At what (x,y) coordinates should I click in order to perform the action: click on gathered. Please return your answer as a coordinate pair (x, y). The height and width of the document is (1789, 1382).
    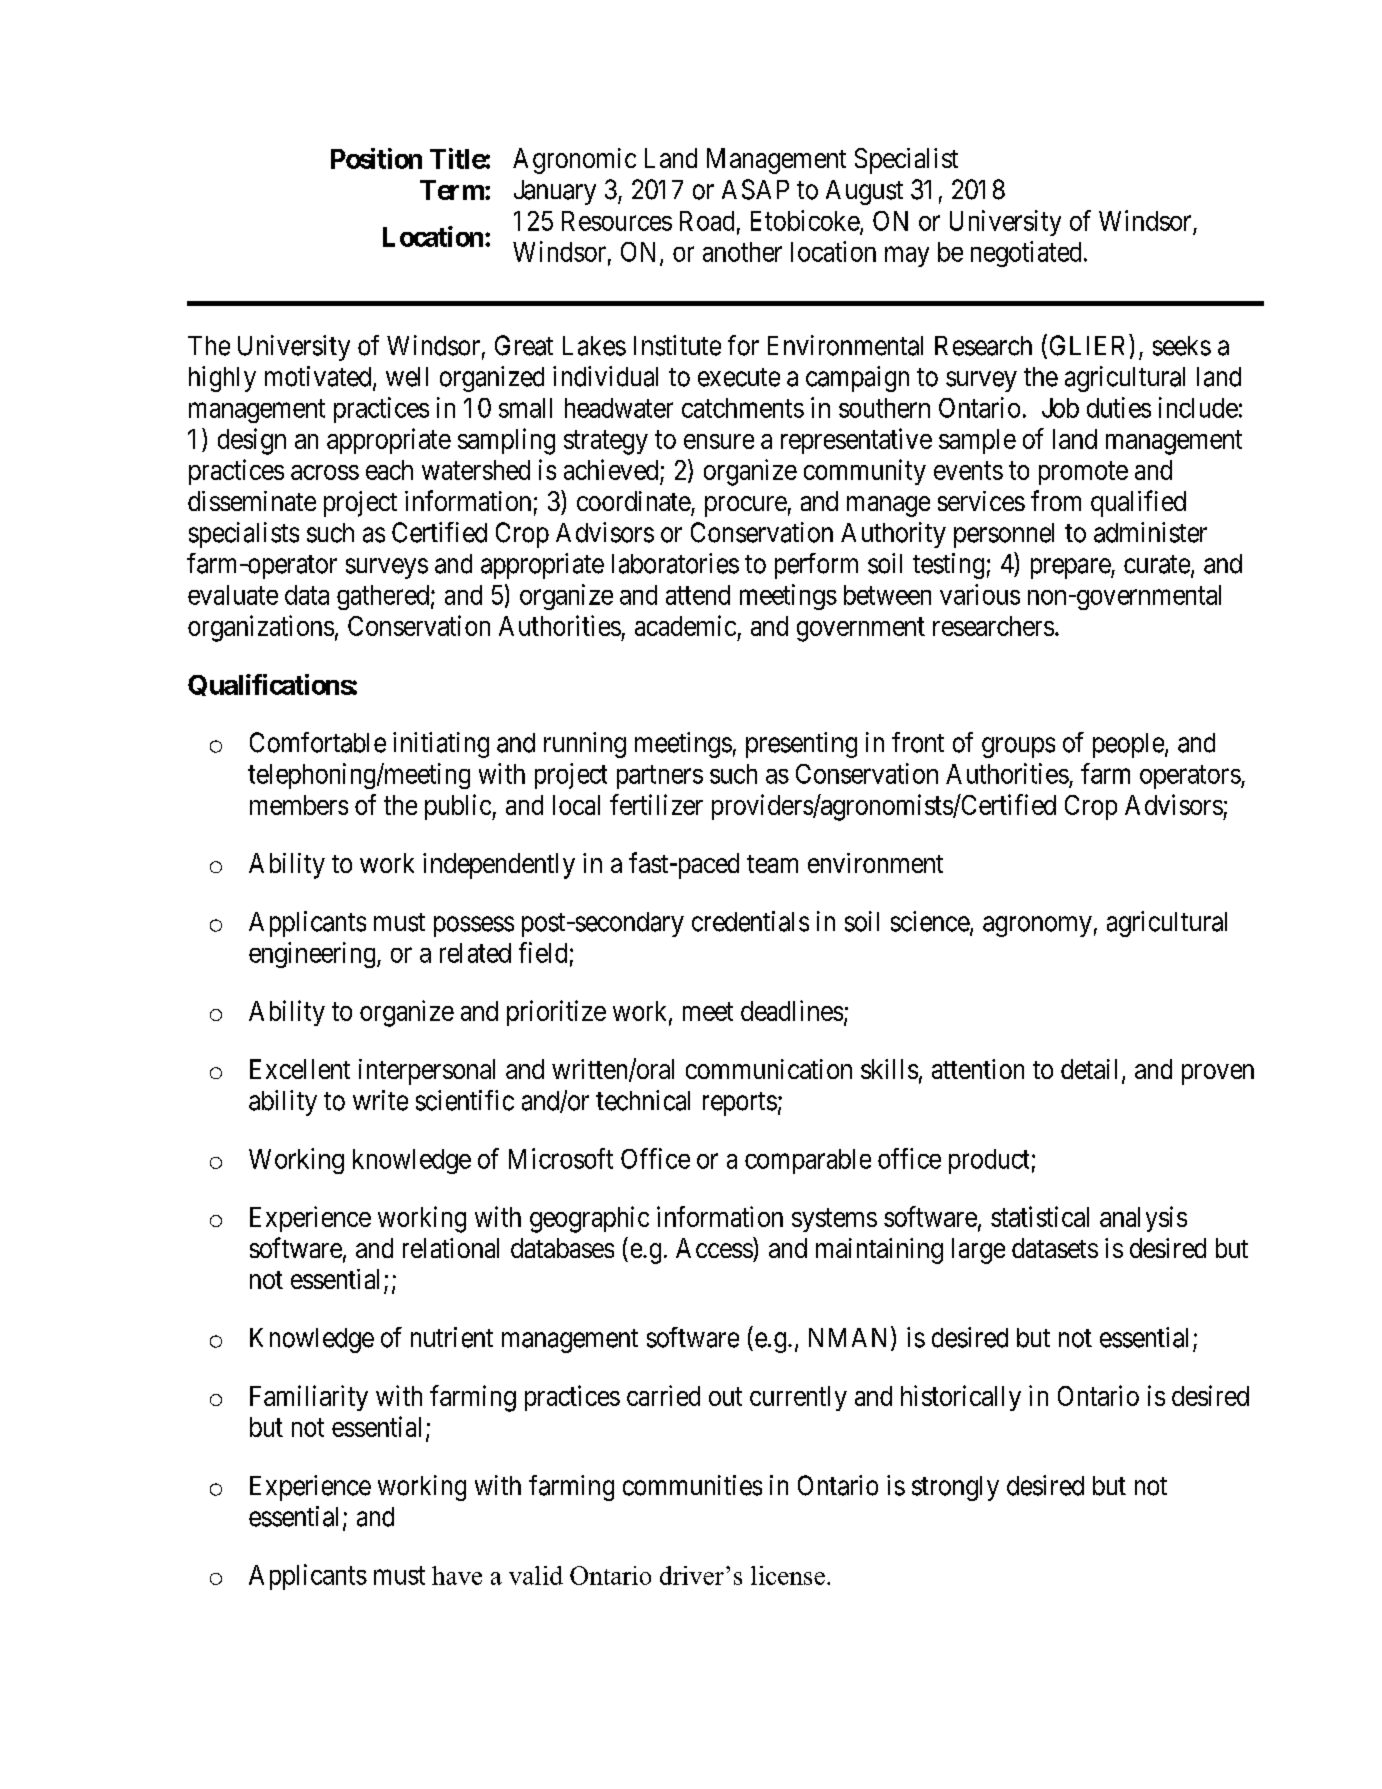
    Looking at the image, I should click on (383, 597).
